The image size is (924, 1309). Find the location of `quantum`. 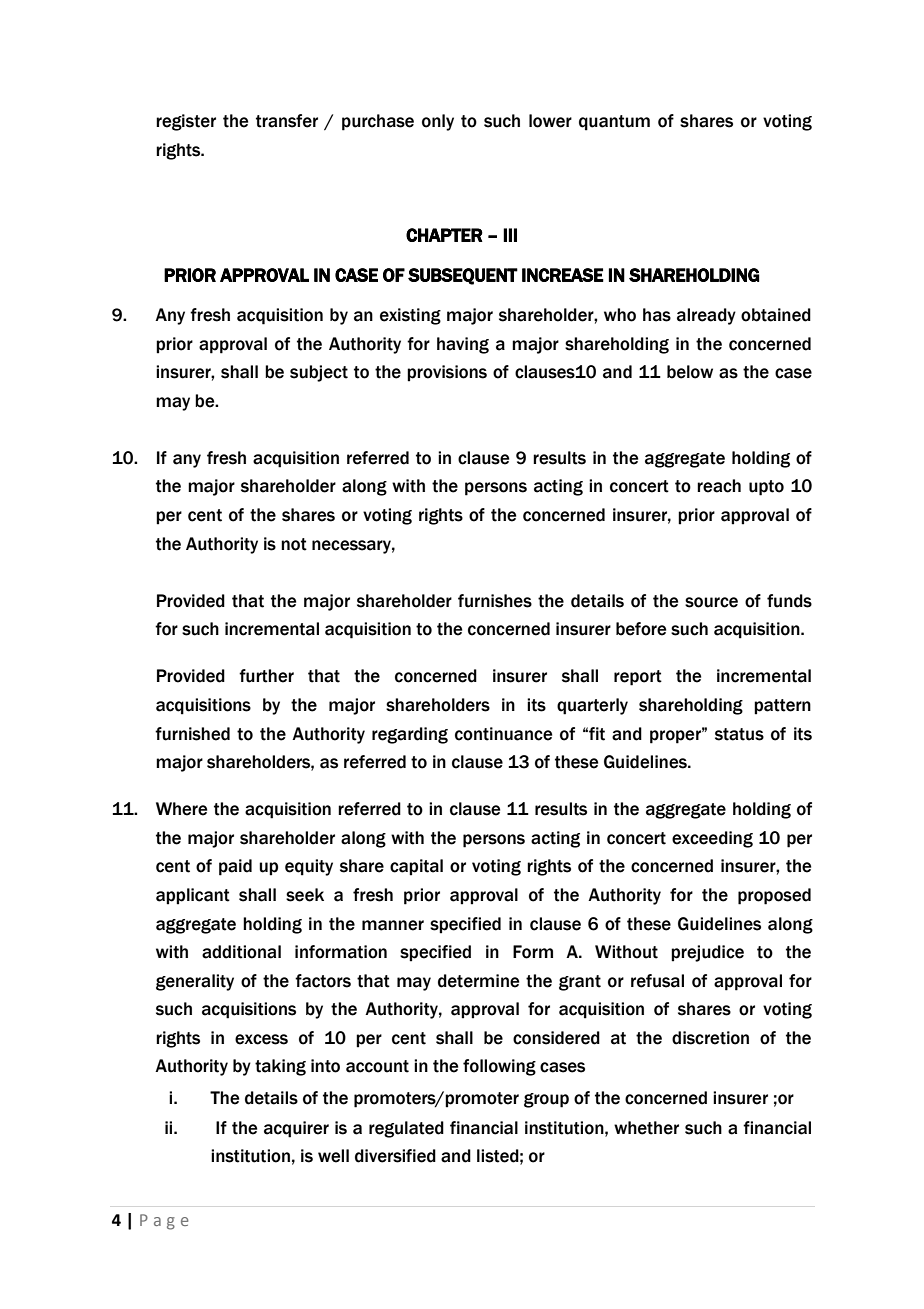

quantum is located at coordinates (614, 123).
